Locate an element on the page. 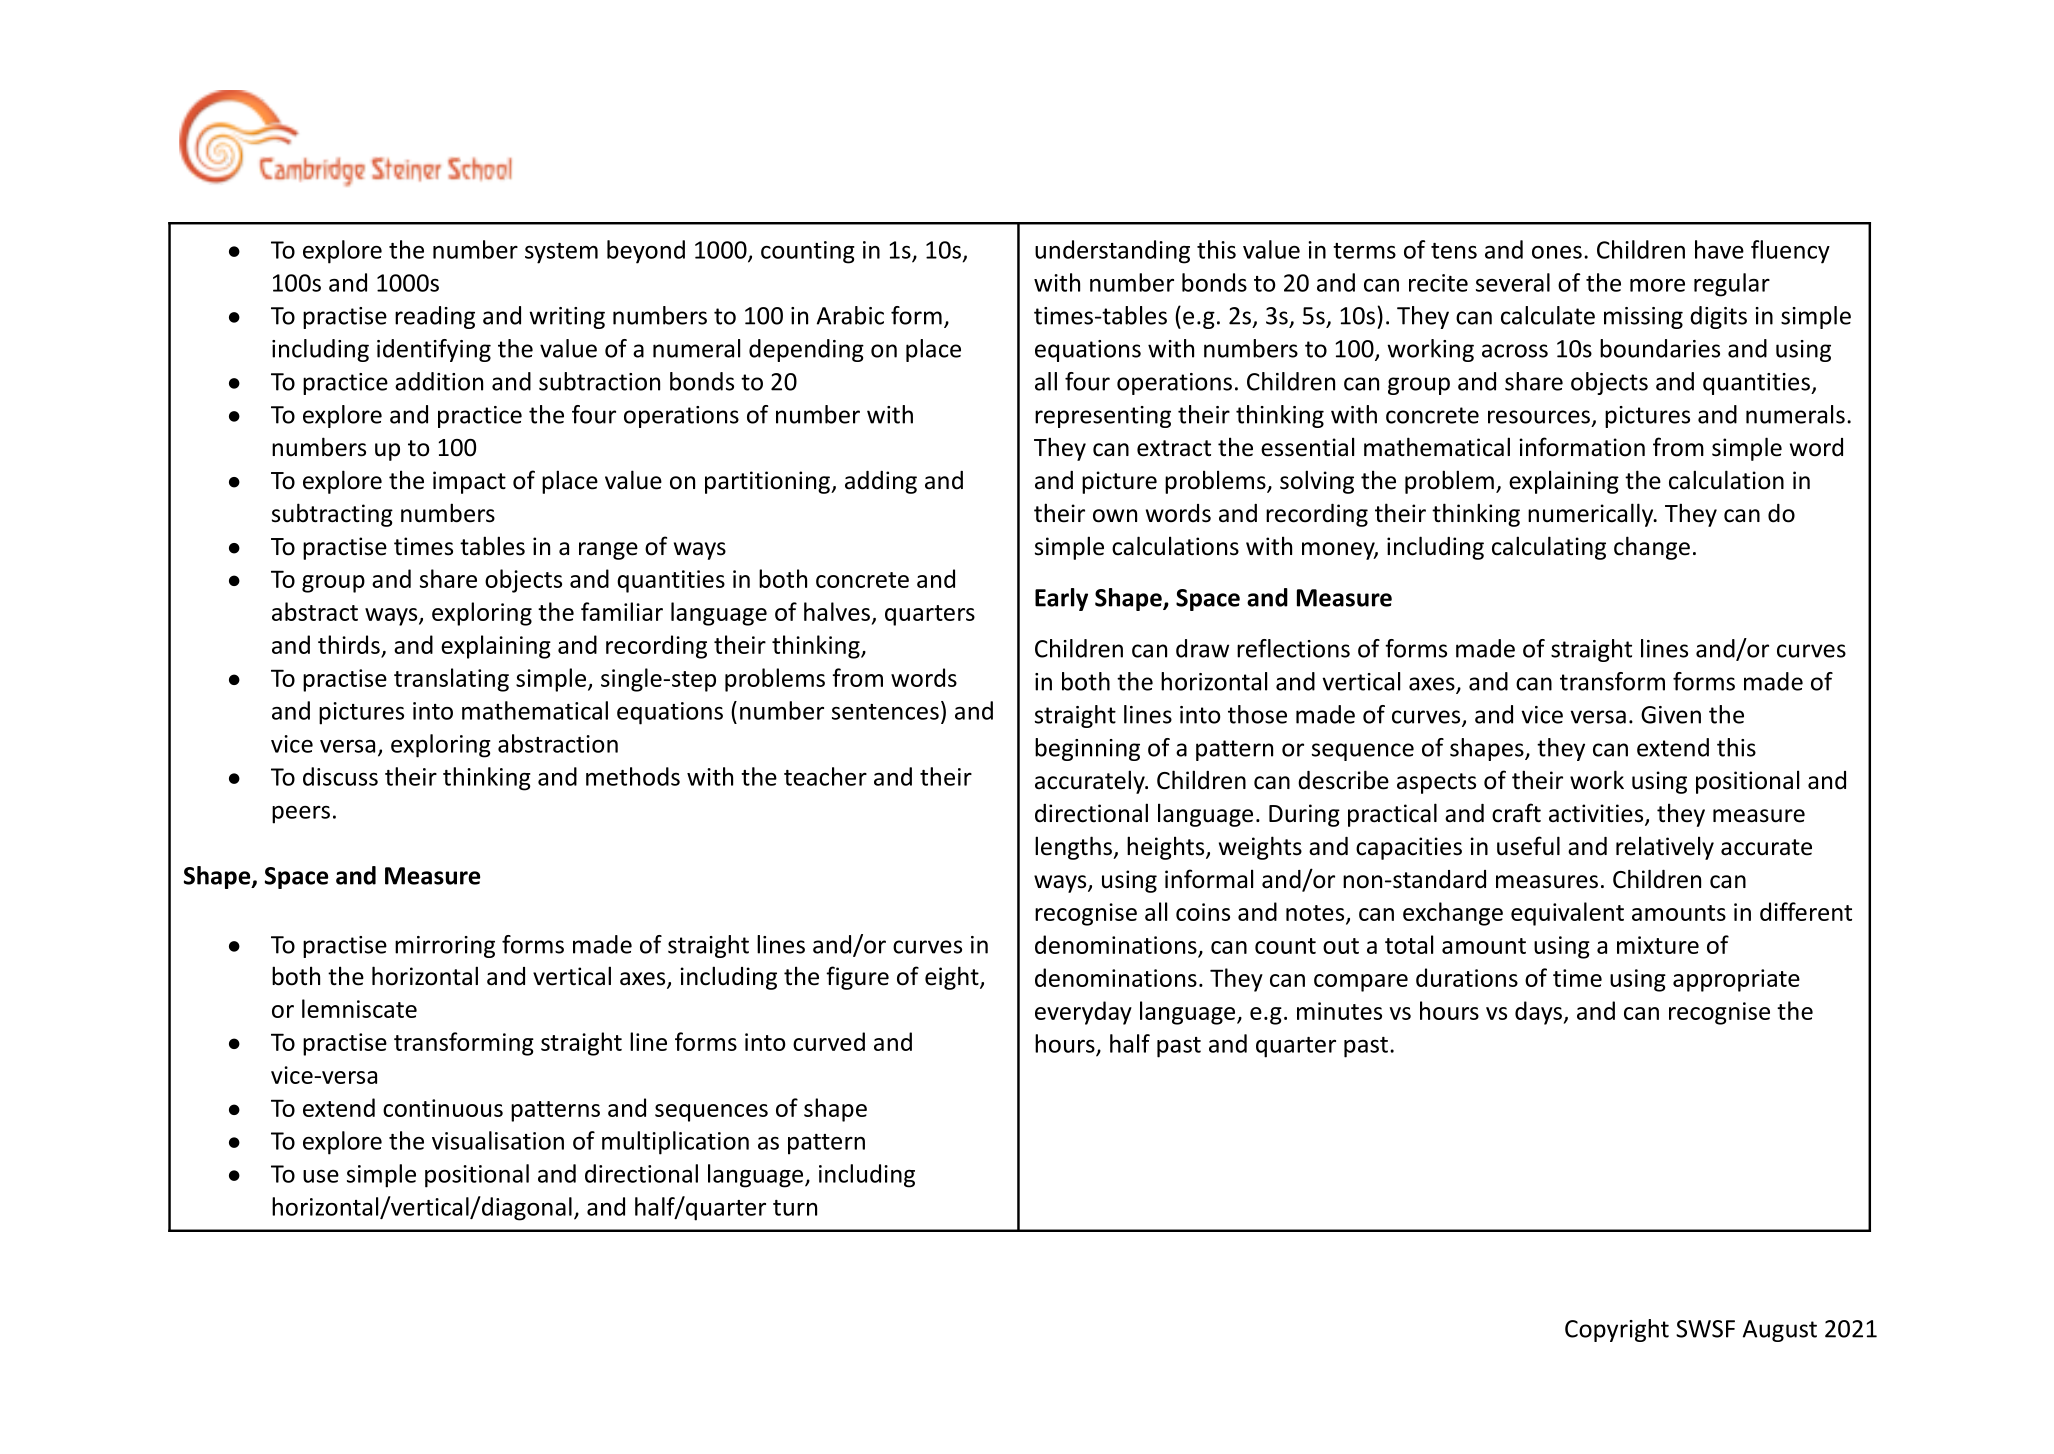  discuss is located at coordinates (340, 776).
